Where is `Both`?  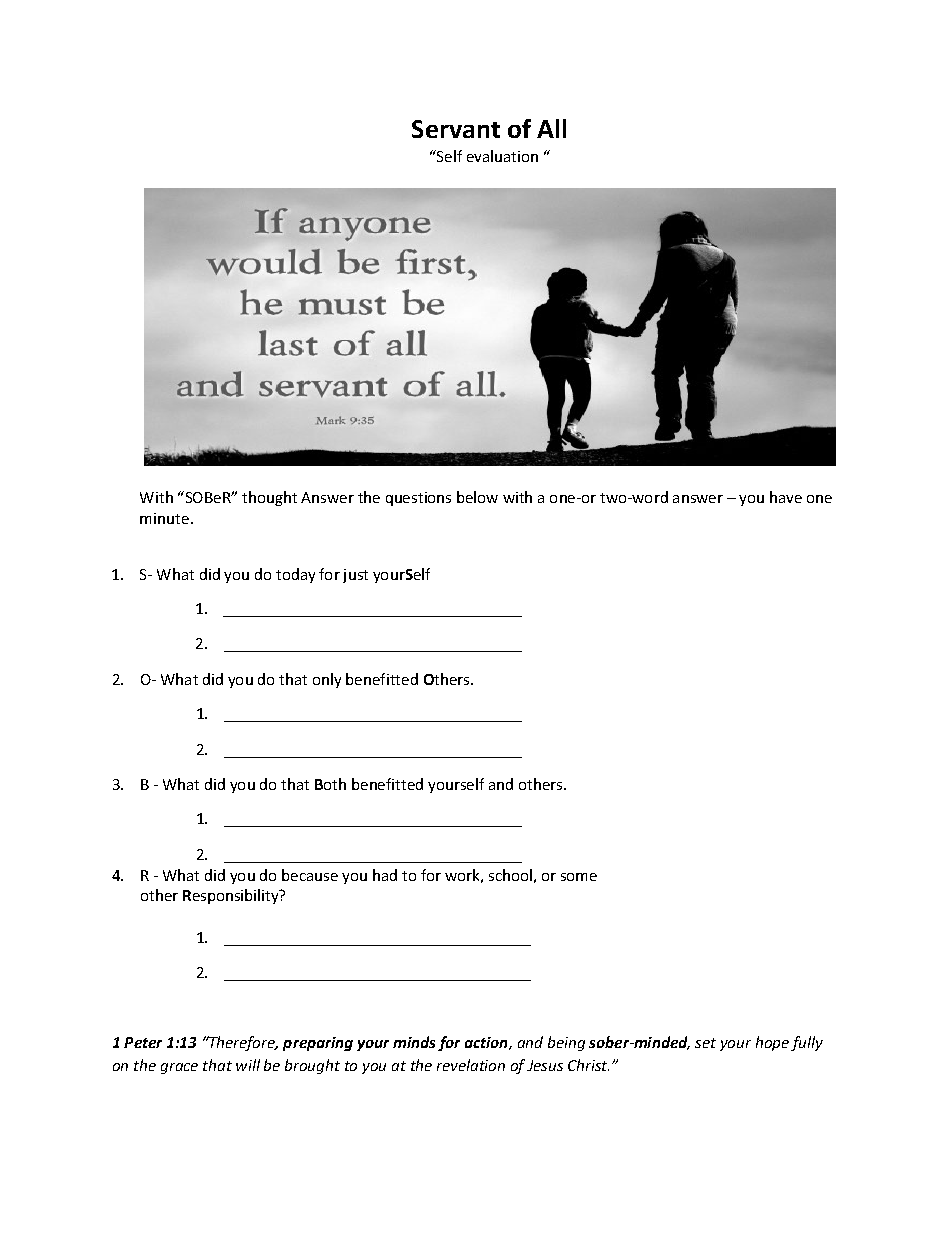
Both is located at coordinates (330, 784).
